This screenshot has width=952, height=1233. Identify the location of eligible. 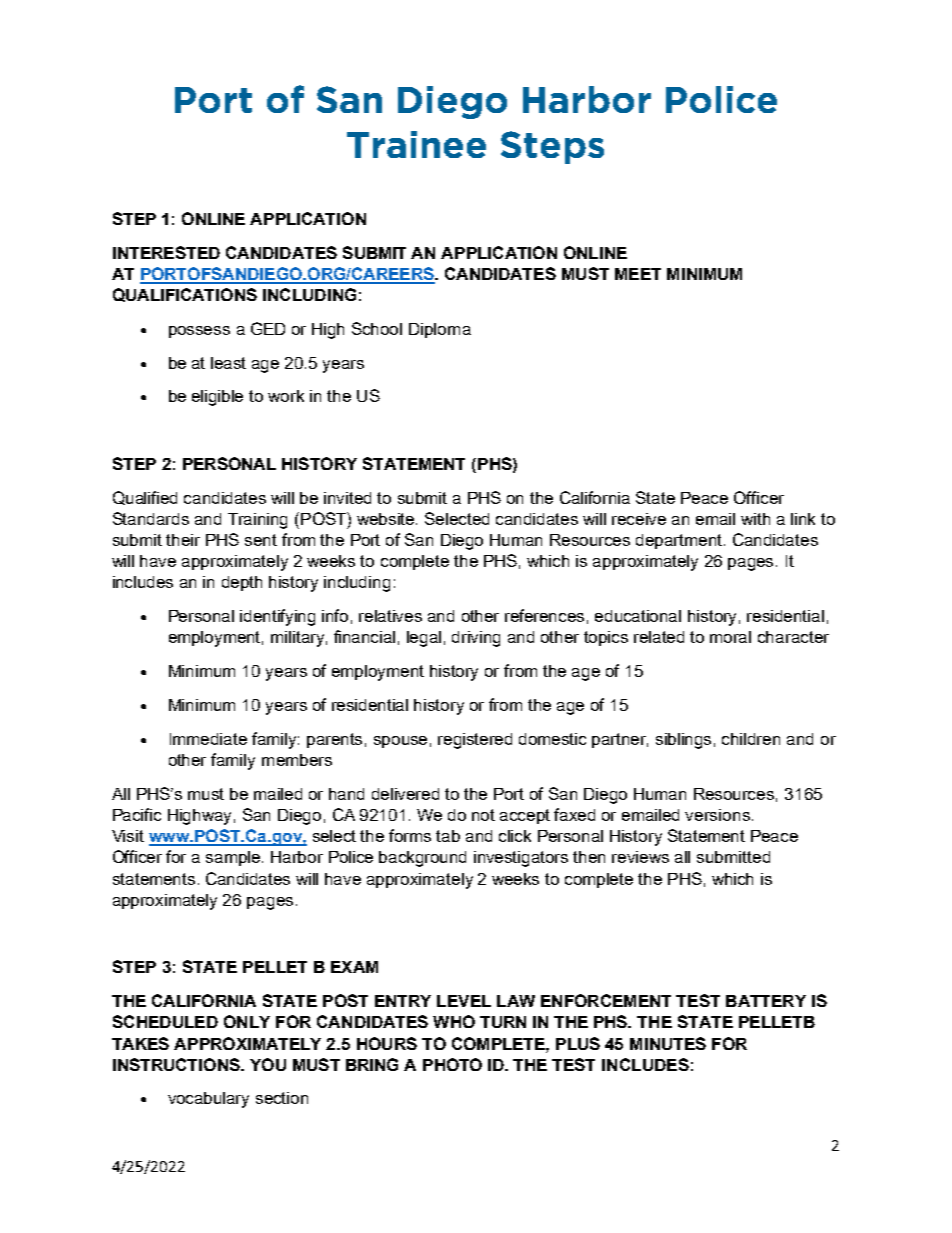
(217, 398).
